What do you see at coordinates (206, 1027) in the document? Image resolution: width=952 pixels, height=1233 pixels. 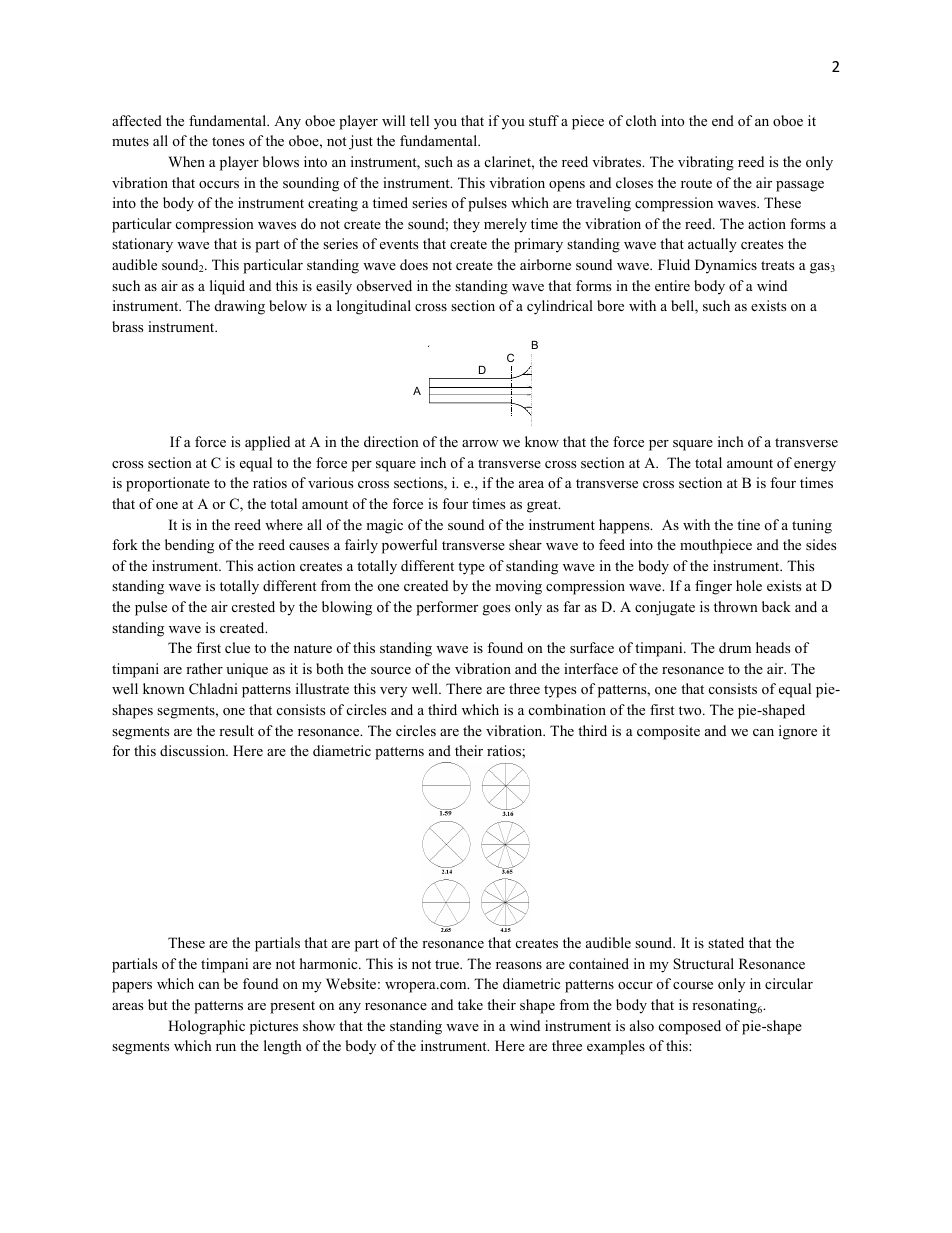 I see `Holographic` at bounding box center [206, 1027].
